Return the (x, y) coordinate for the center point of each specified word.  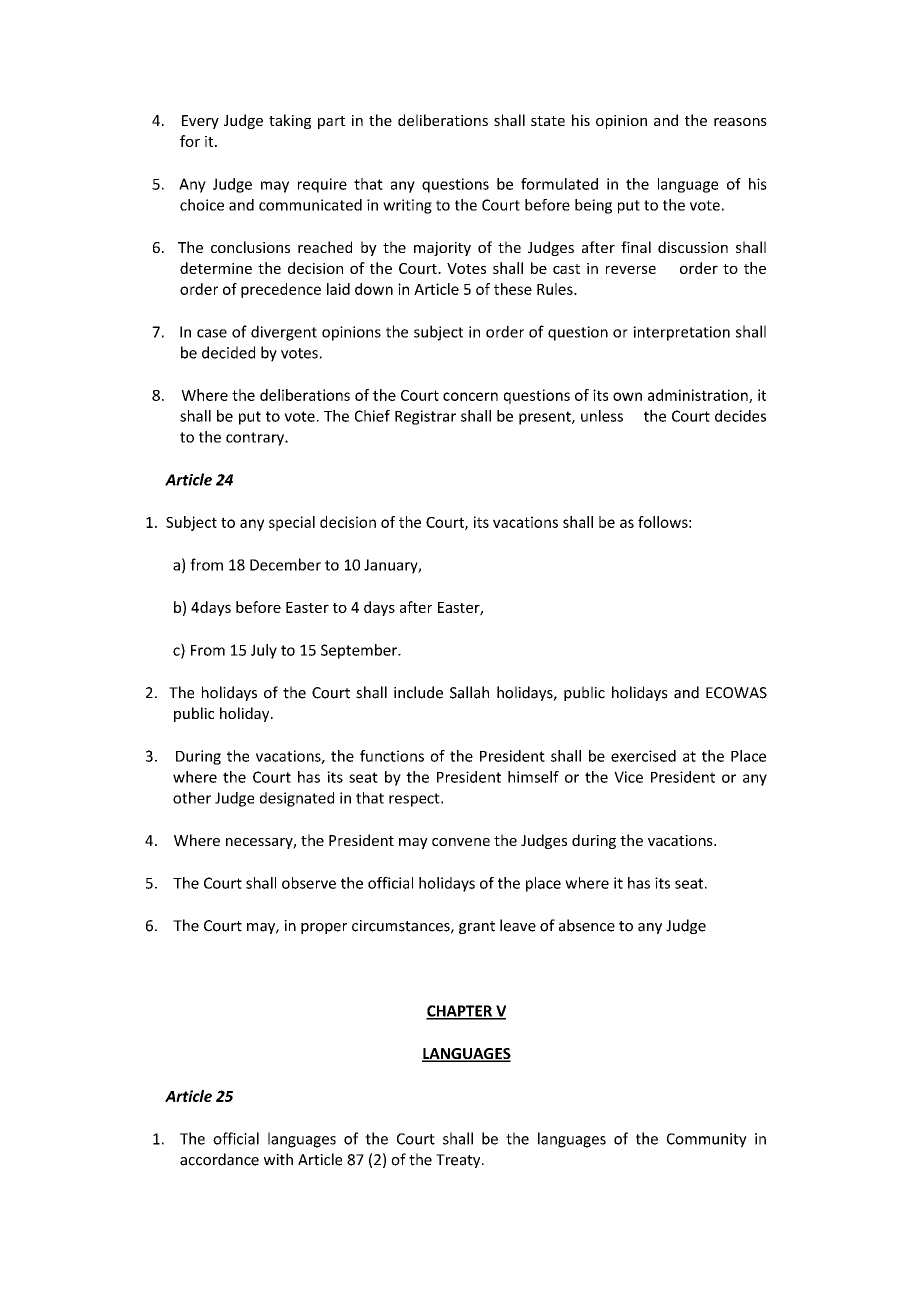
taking (290, 121)
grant (477, 927)
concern (470, 396)
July (264, 651)
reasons (740, 122)
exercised (643, 756)
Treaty (459, 1161)
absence (587, 925)
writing (407, 206)
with (278, 1159)
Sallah (469, 692)
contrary (256, 439)
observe (309, 883)
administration (699, 396)
